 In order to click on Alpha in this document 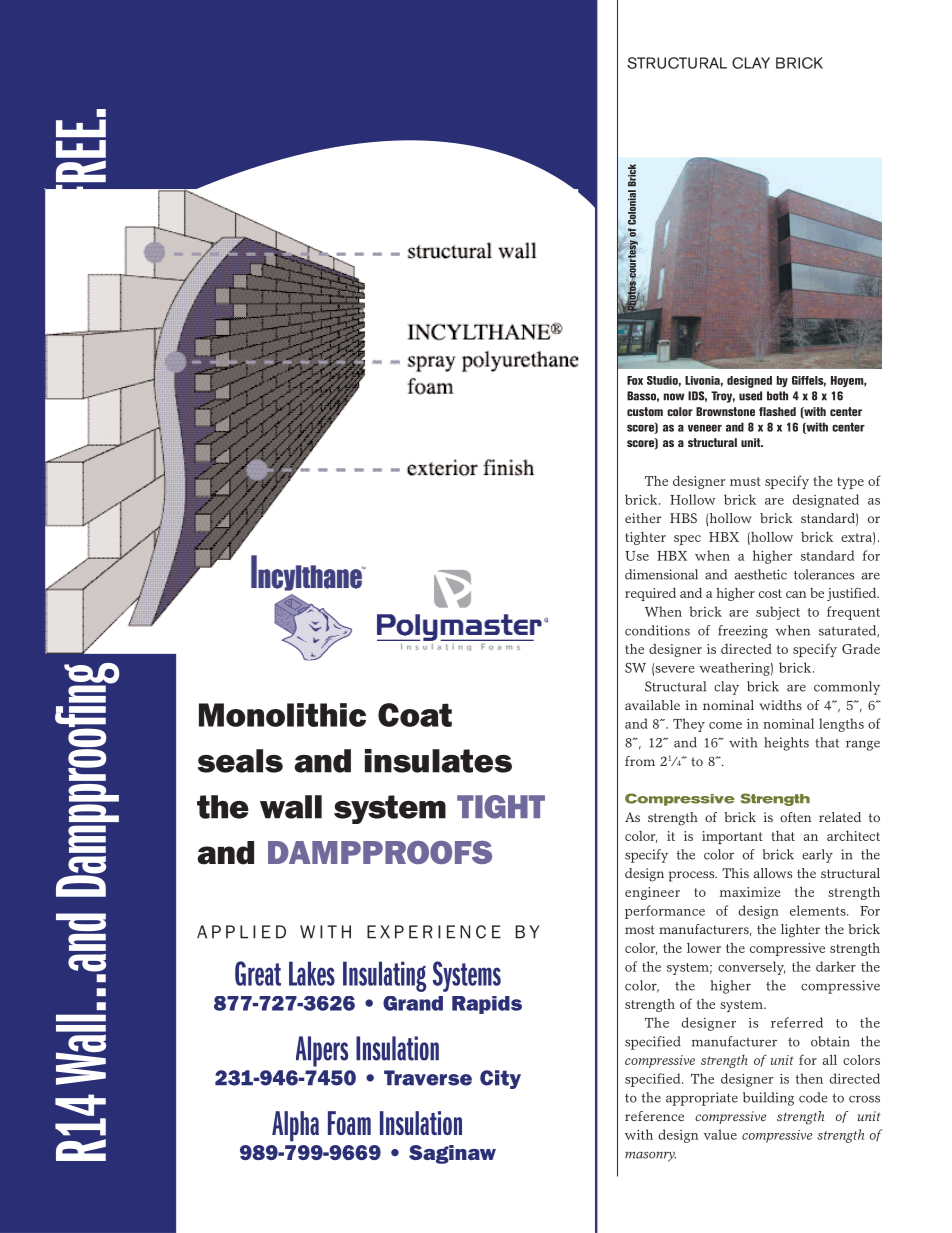, I will do `click(295, 1126)`.
